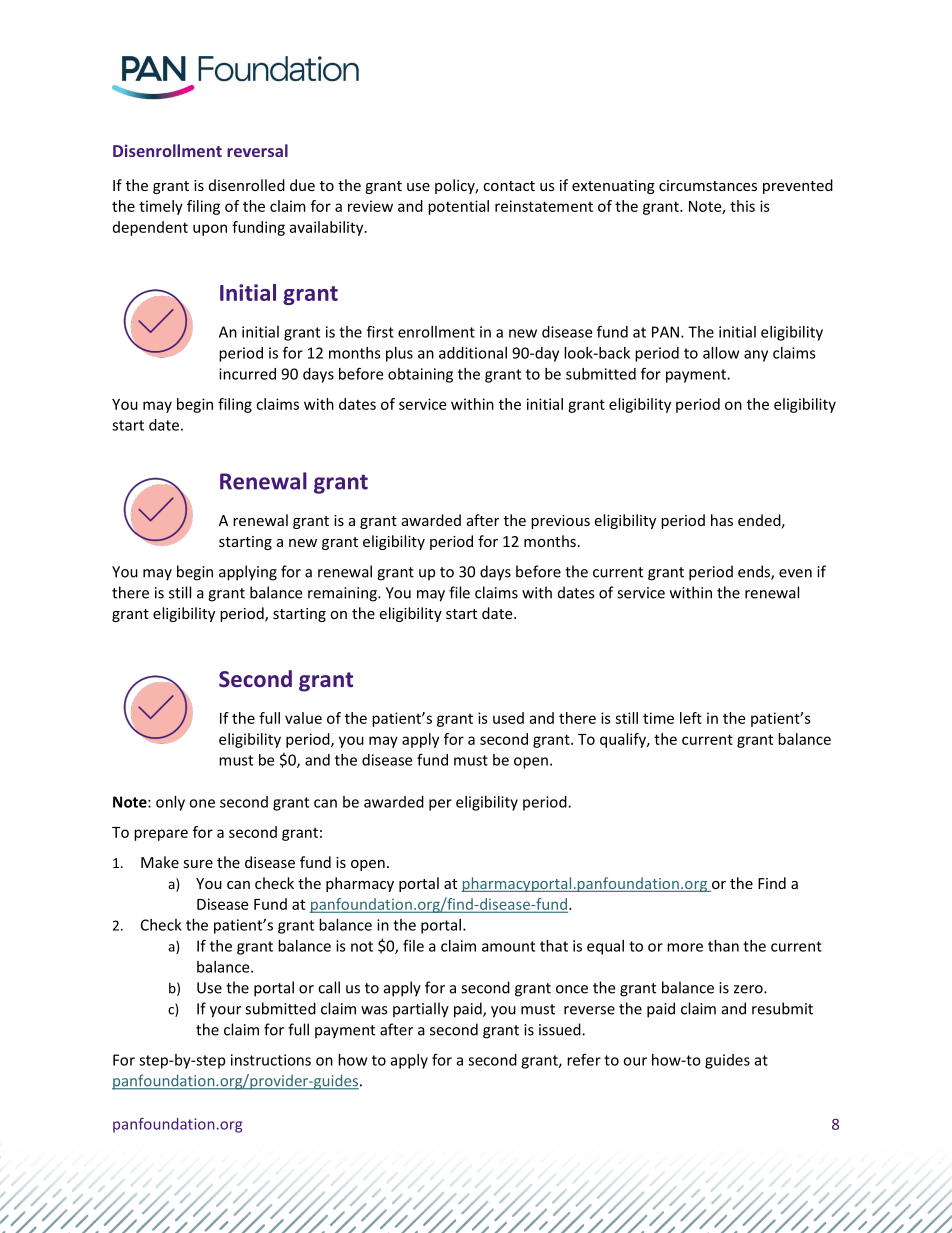 This image has width=952, height=1233. I want to click on left, so click(691, 718).
